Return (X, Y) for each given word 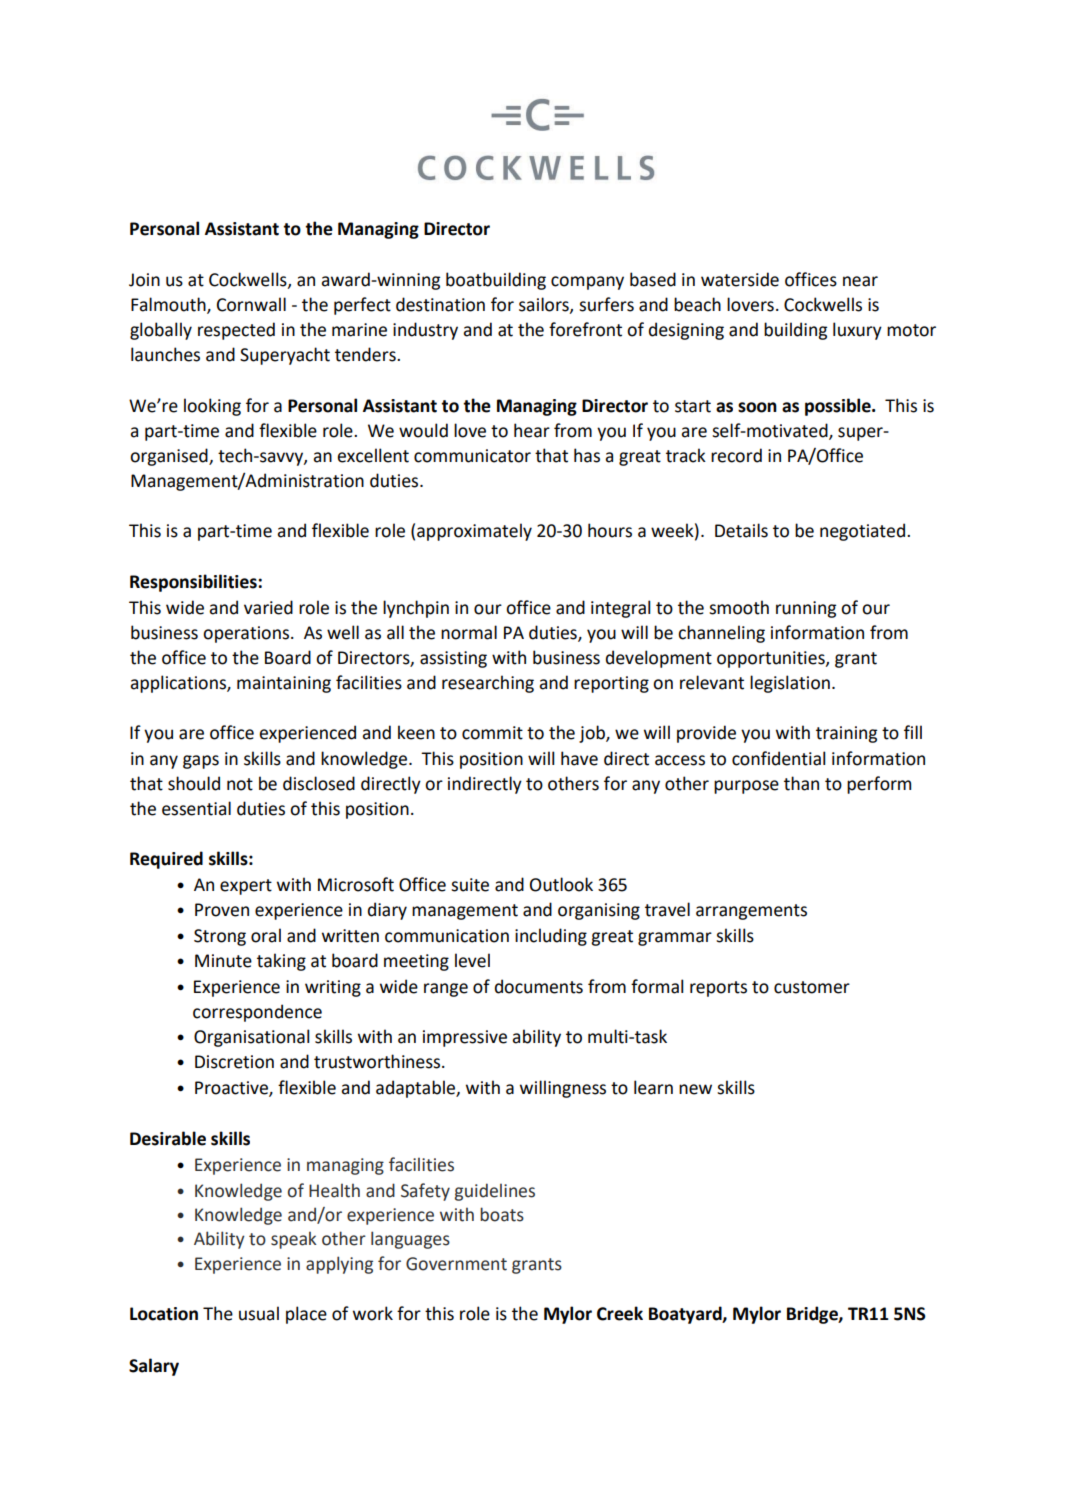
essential (196, 808)
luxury (857, 331)
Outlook (561, 884)
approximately (474, 532)
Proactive (232, 1089)
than (801, 783)
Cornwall (251, 304)
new (695, 1089)
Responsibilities (194, 583)
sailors (545, 305)
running (806, 609)
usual (259, 1313)
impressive (465, 1038)
